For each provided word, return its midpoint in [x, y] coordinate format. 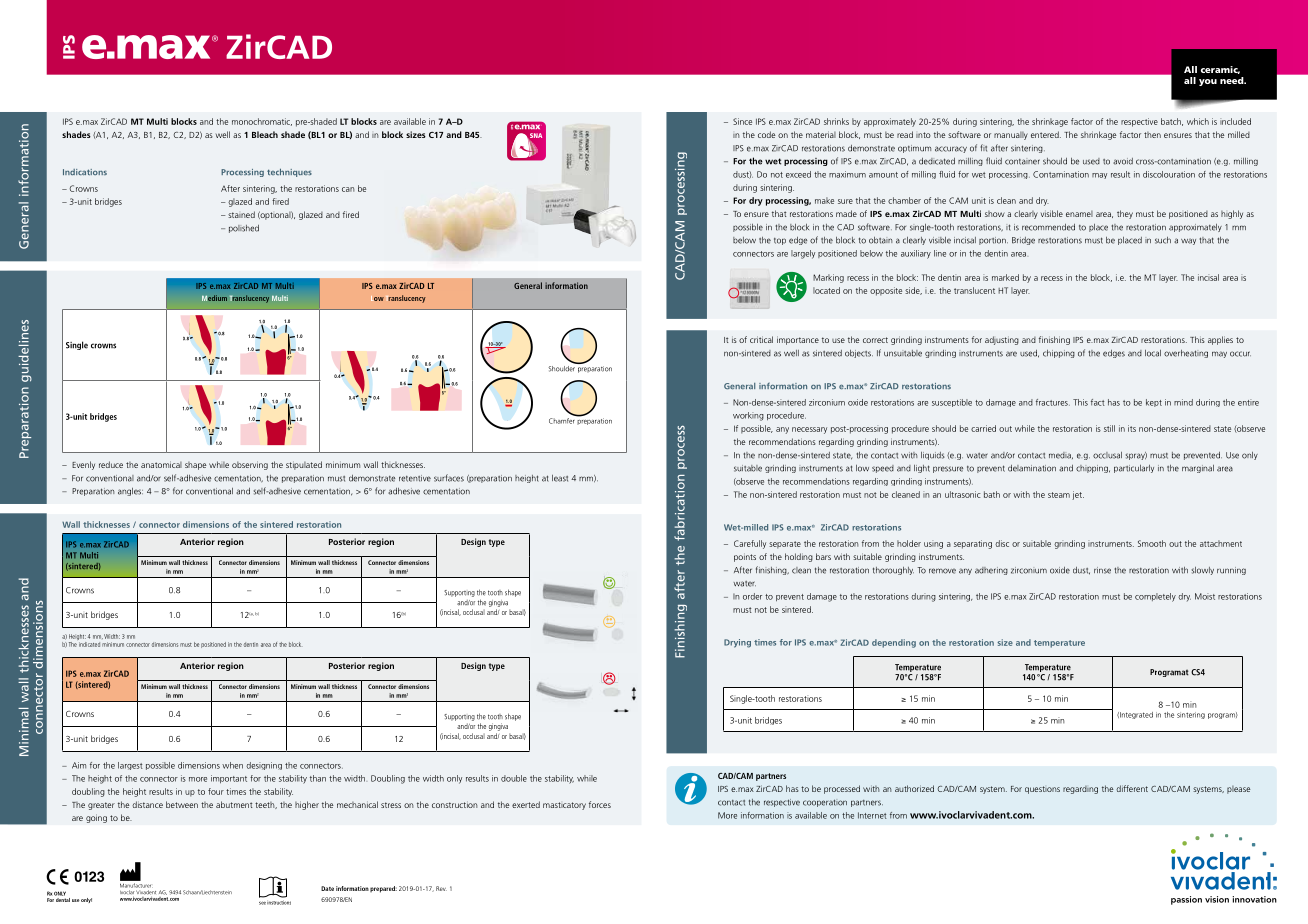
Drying [737, 643]
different [1132, 788]
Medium [214, 298]
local [1153, 353]
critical [761, 339]
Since [742, 121]
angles [130, 492]
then [1152, 135]
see [262, 903]
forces [600, 804]
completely [1155, 597]
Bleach [265, 134]
